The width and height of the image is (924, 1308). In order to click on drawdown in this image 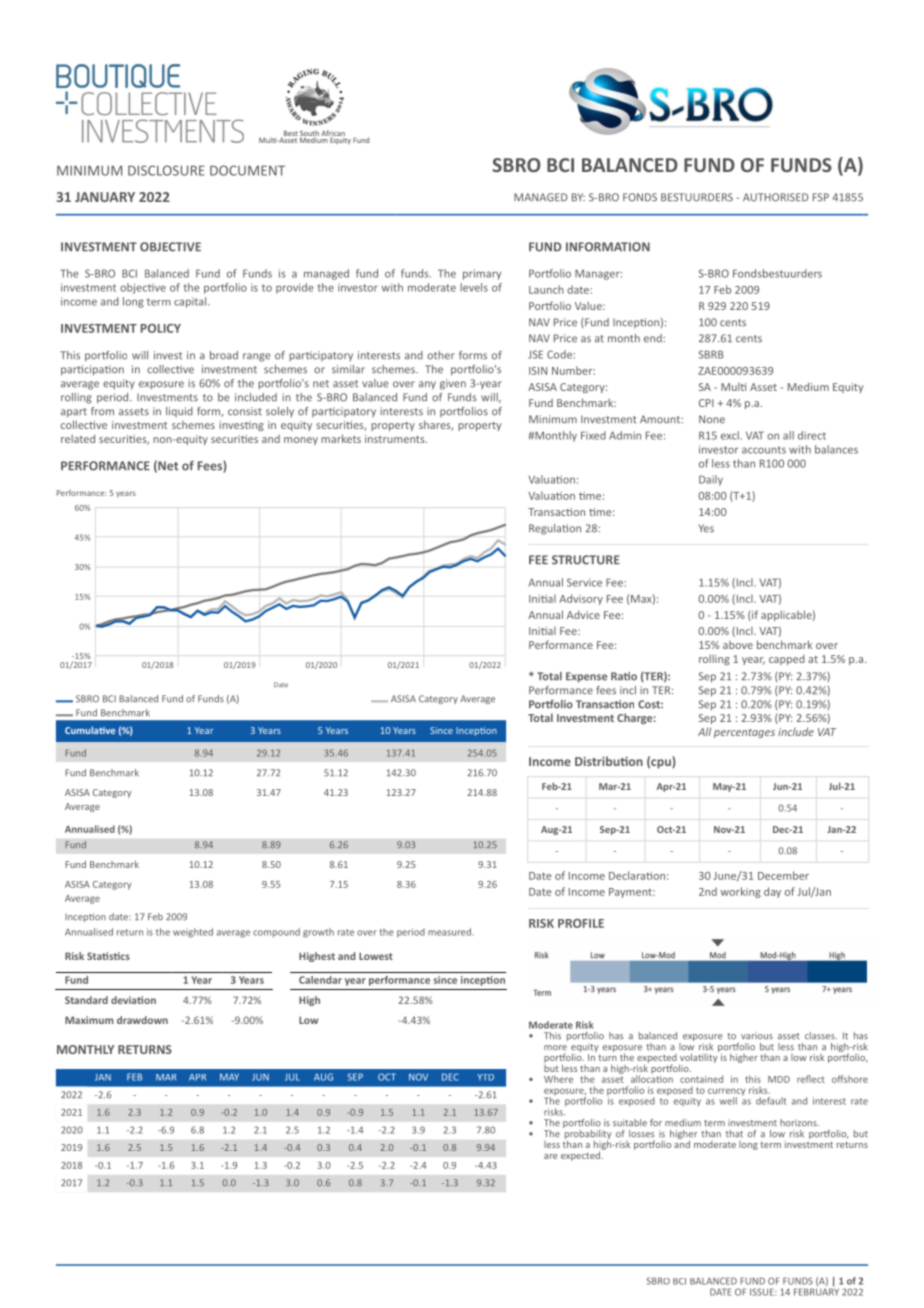, I will do `click(142, 1020)`.
